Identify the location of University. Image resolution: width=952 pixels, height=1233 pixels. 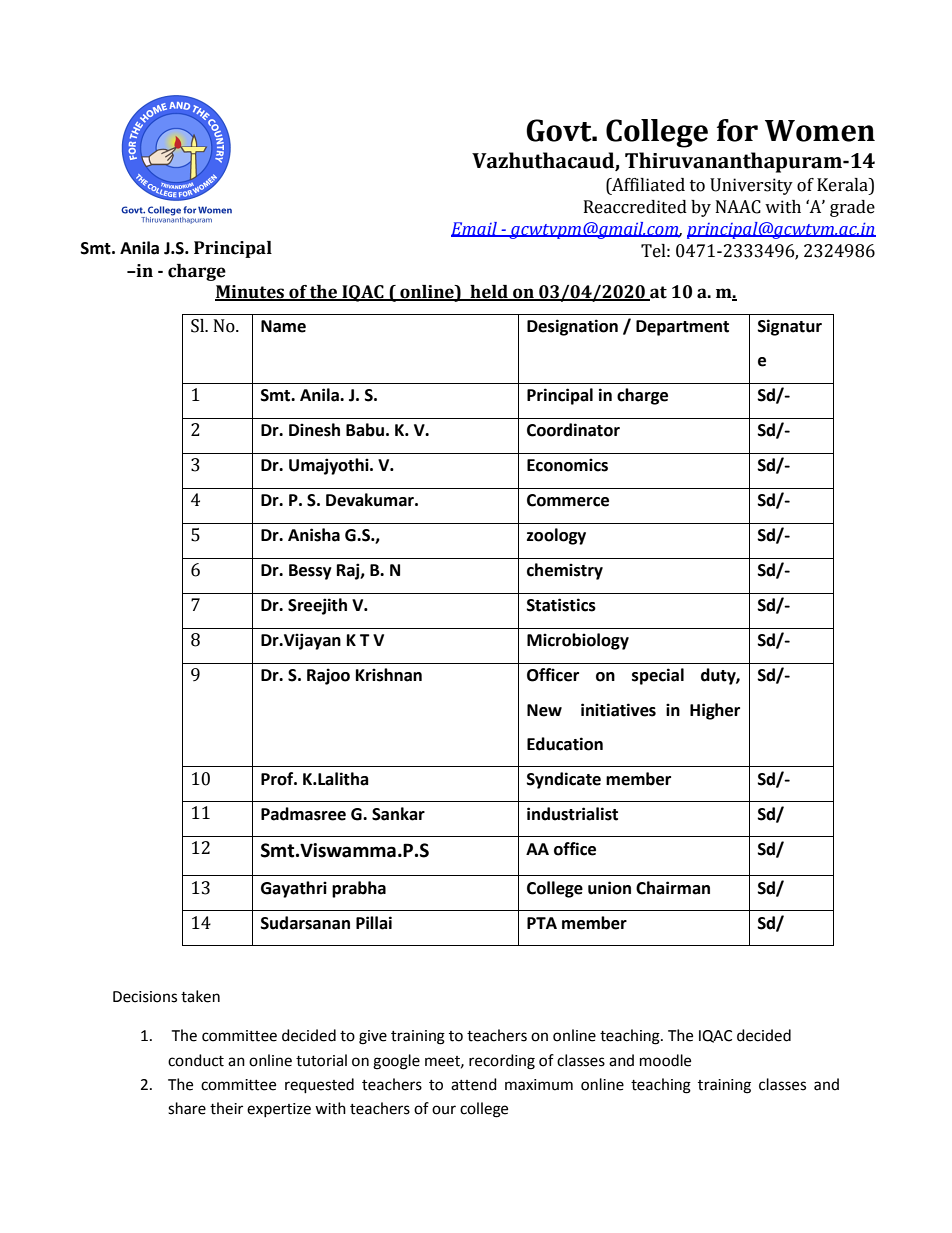
(751, 186).
